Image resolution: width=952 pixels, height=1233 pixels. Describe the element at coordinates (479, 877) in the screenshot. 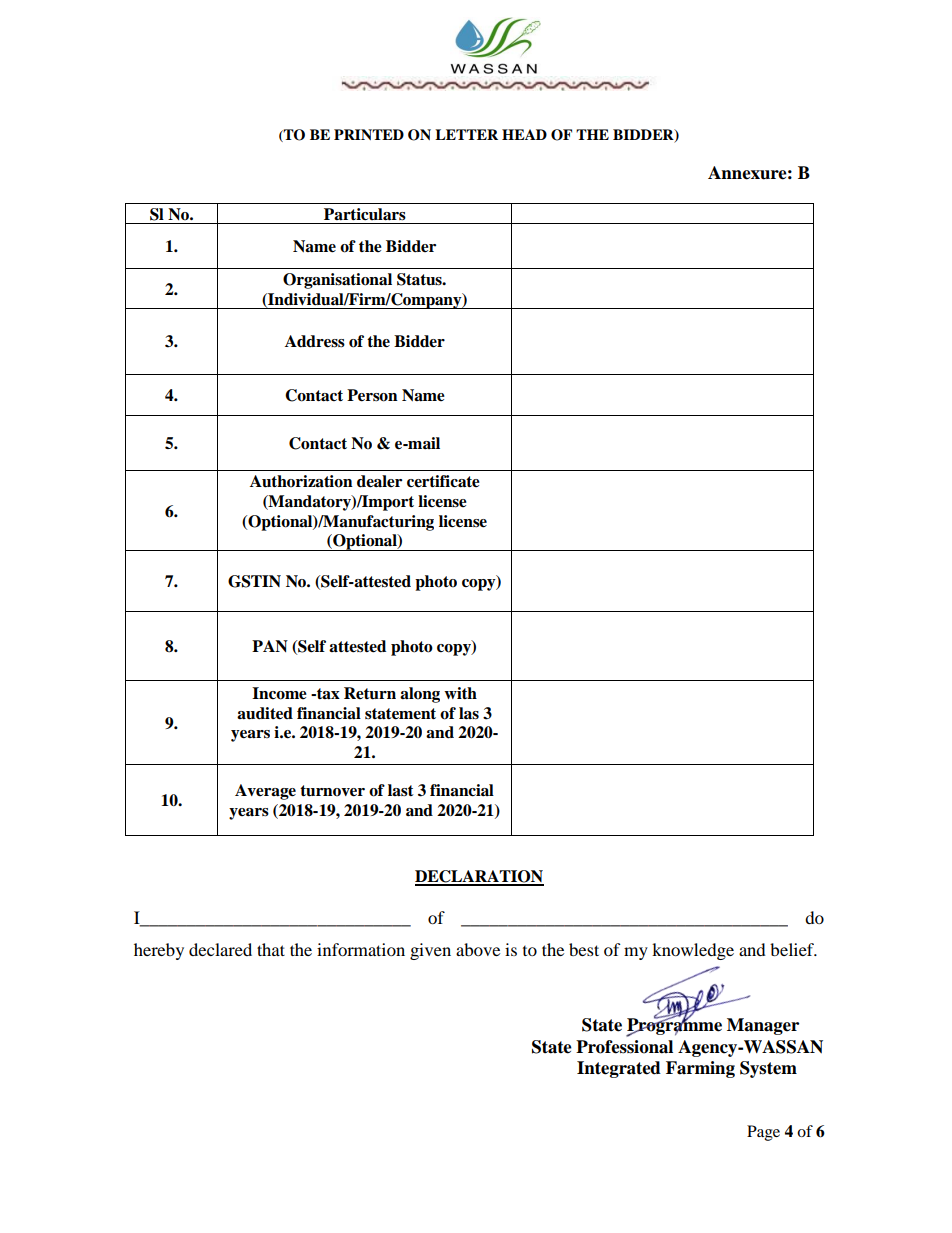

I see `DECLARATION` at that location.
